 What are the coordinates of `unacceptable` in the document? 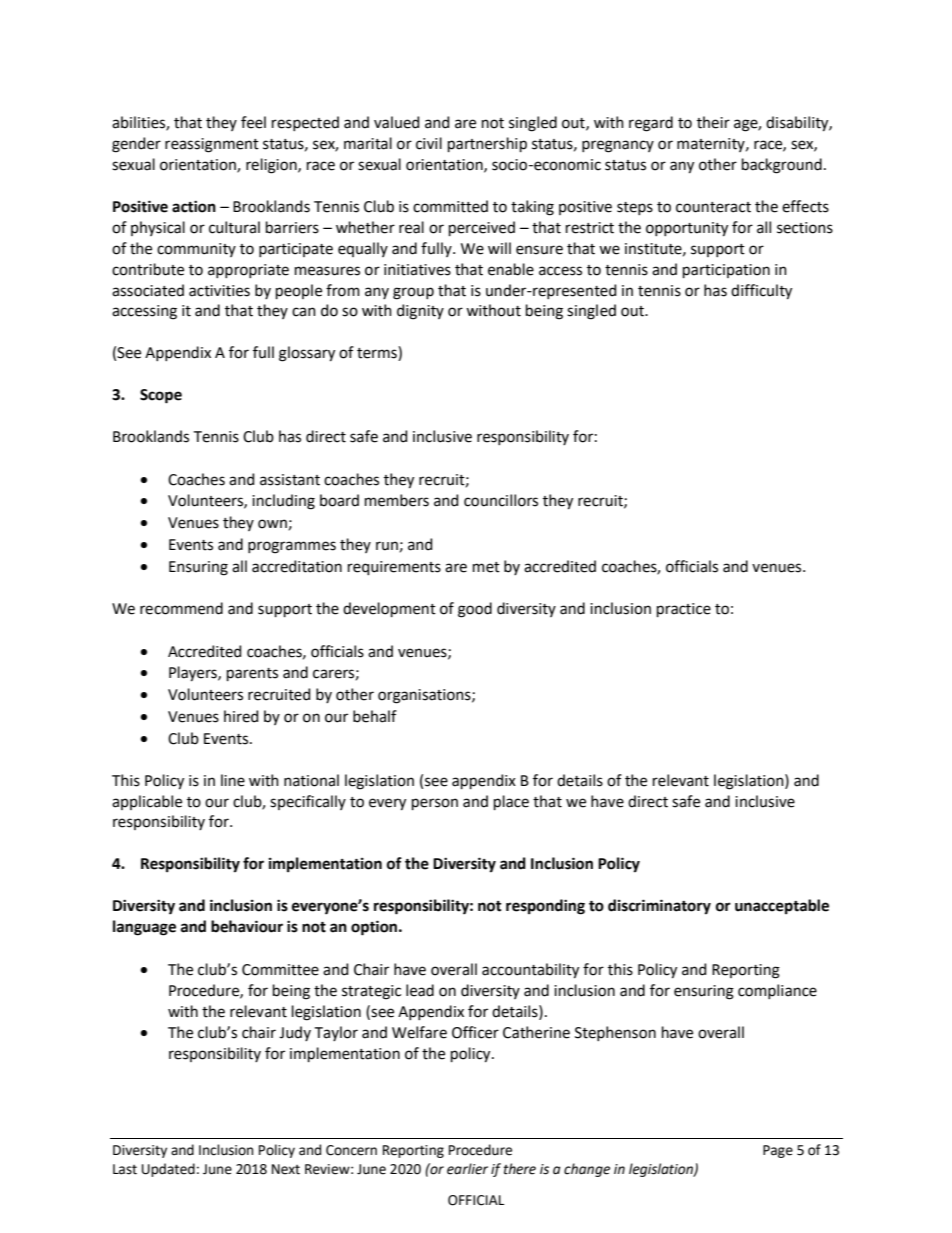 It's located at (782, 906).
